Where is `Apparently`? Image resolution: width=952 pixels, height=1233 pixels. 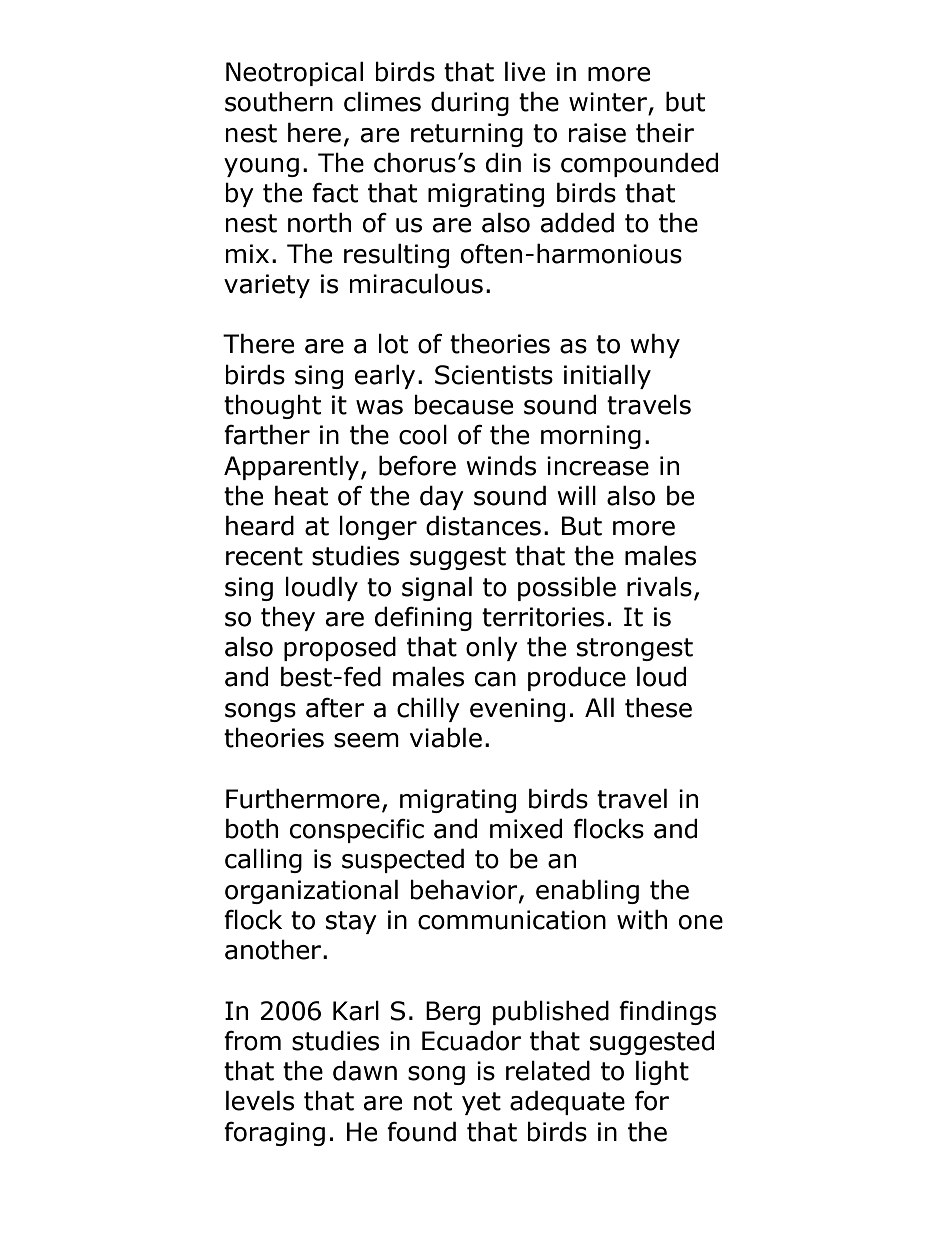 Apparently is located at coordinates (291, 467).
